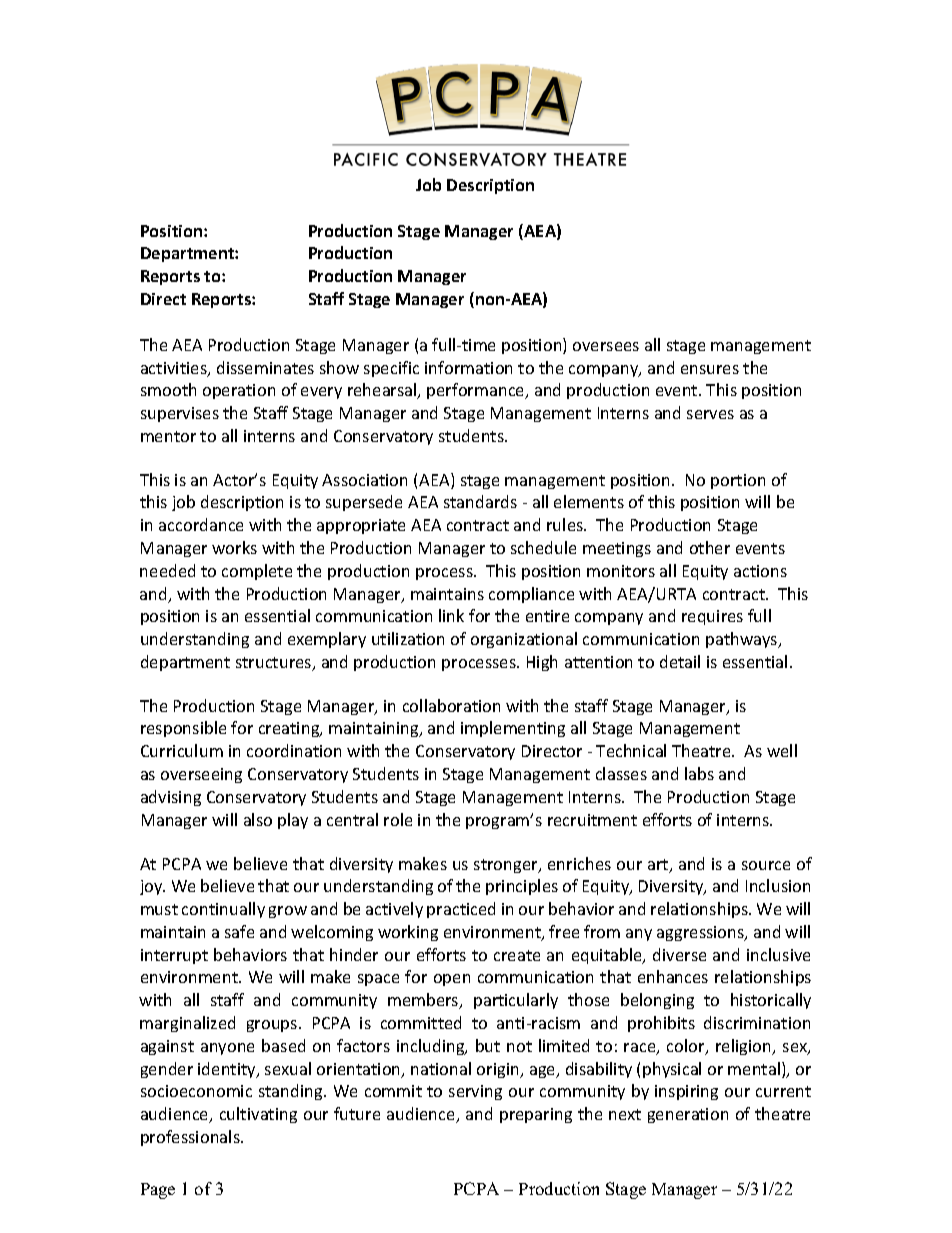 This page has width=952, height=1233. What do you see at coordinates (710, 369) in the page?
I see `ensures` at bounding box center [710, 369].
